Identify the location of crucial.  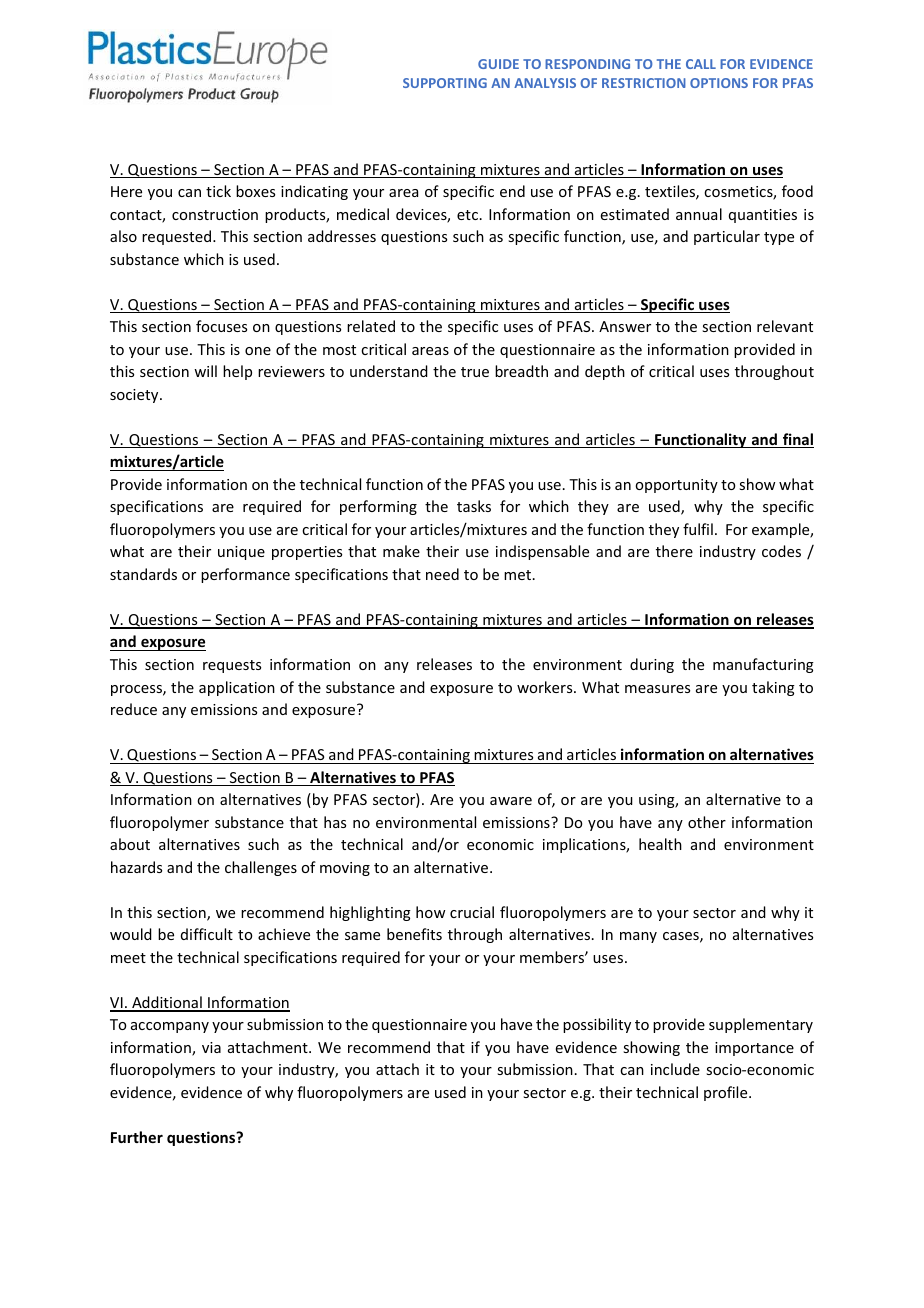
(472, 912).
